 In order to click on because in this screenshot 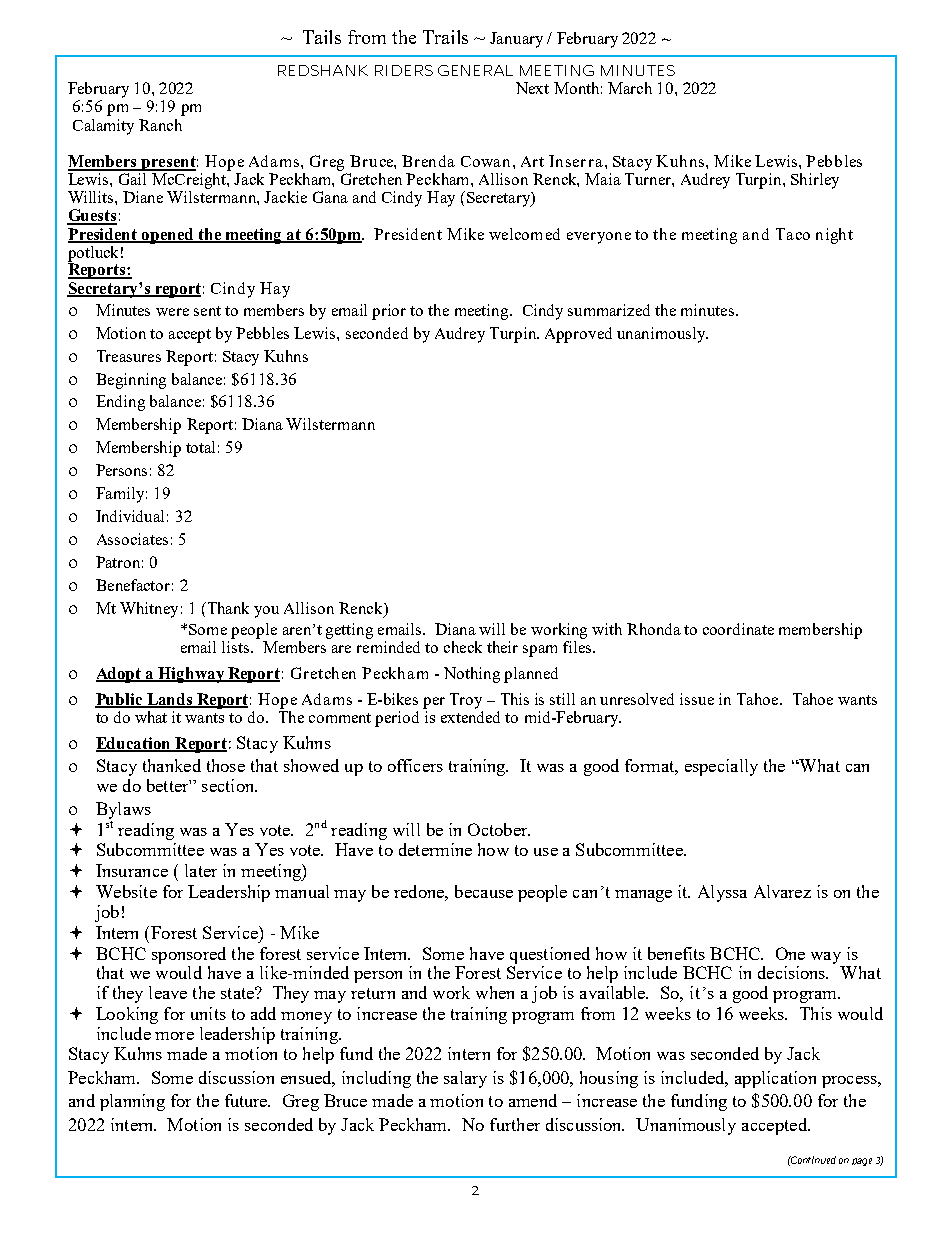, I will do `click(484, 891)`.
